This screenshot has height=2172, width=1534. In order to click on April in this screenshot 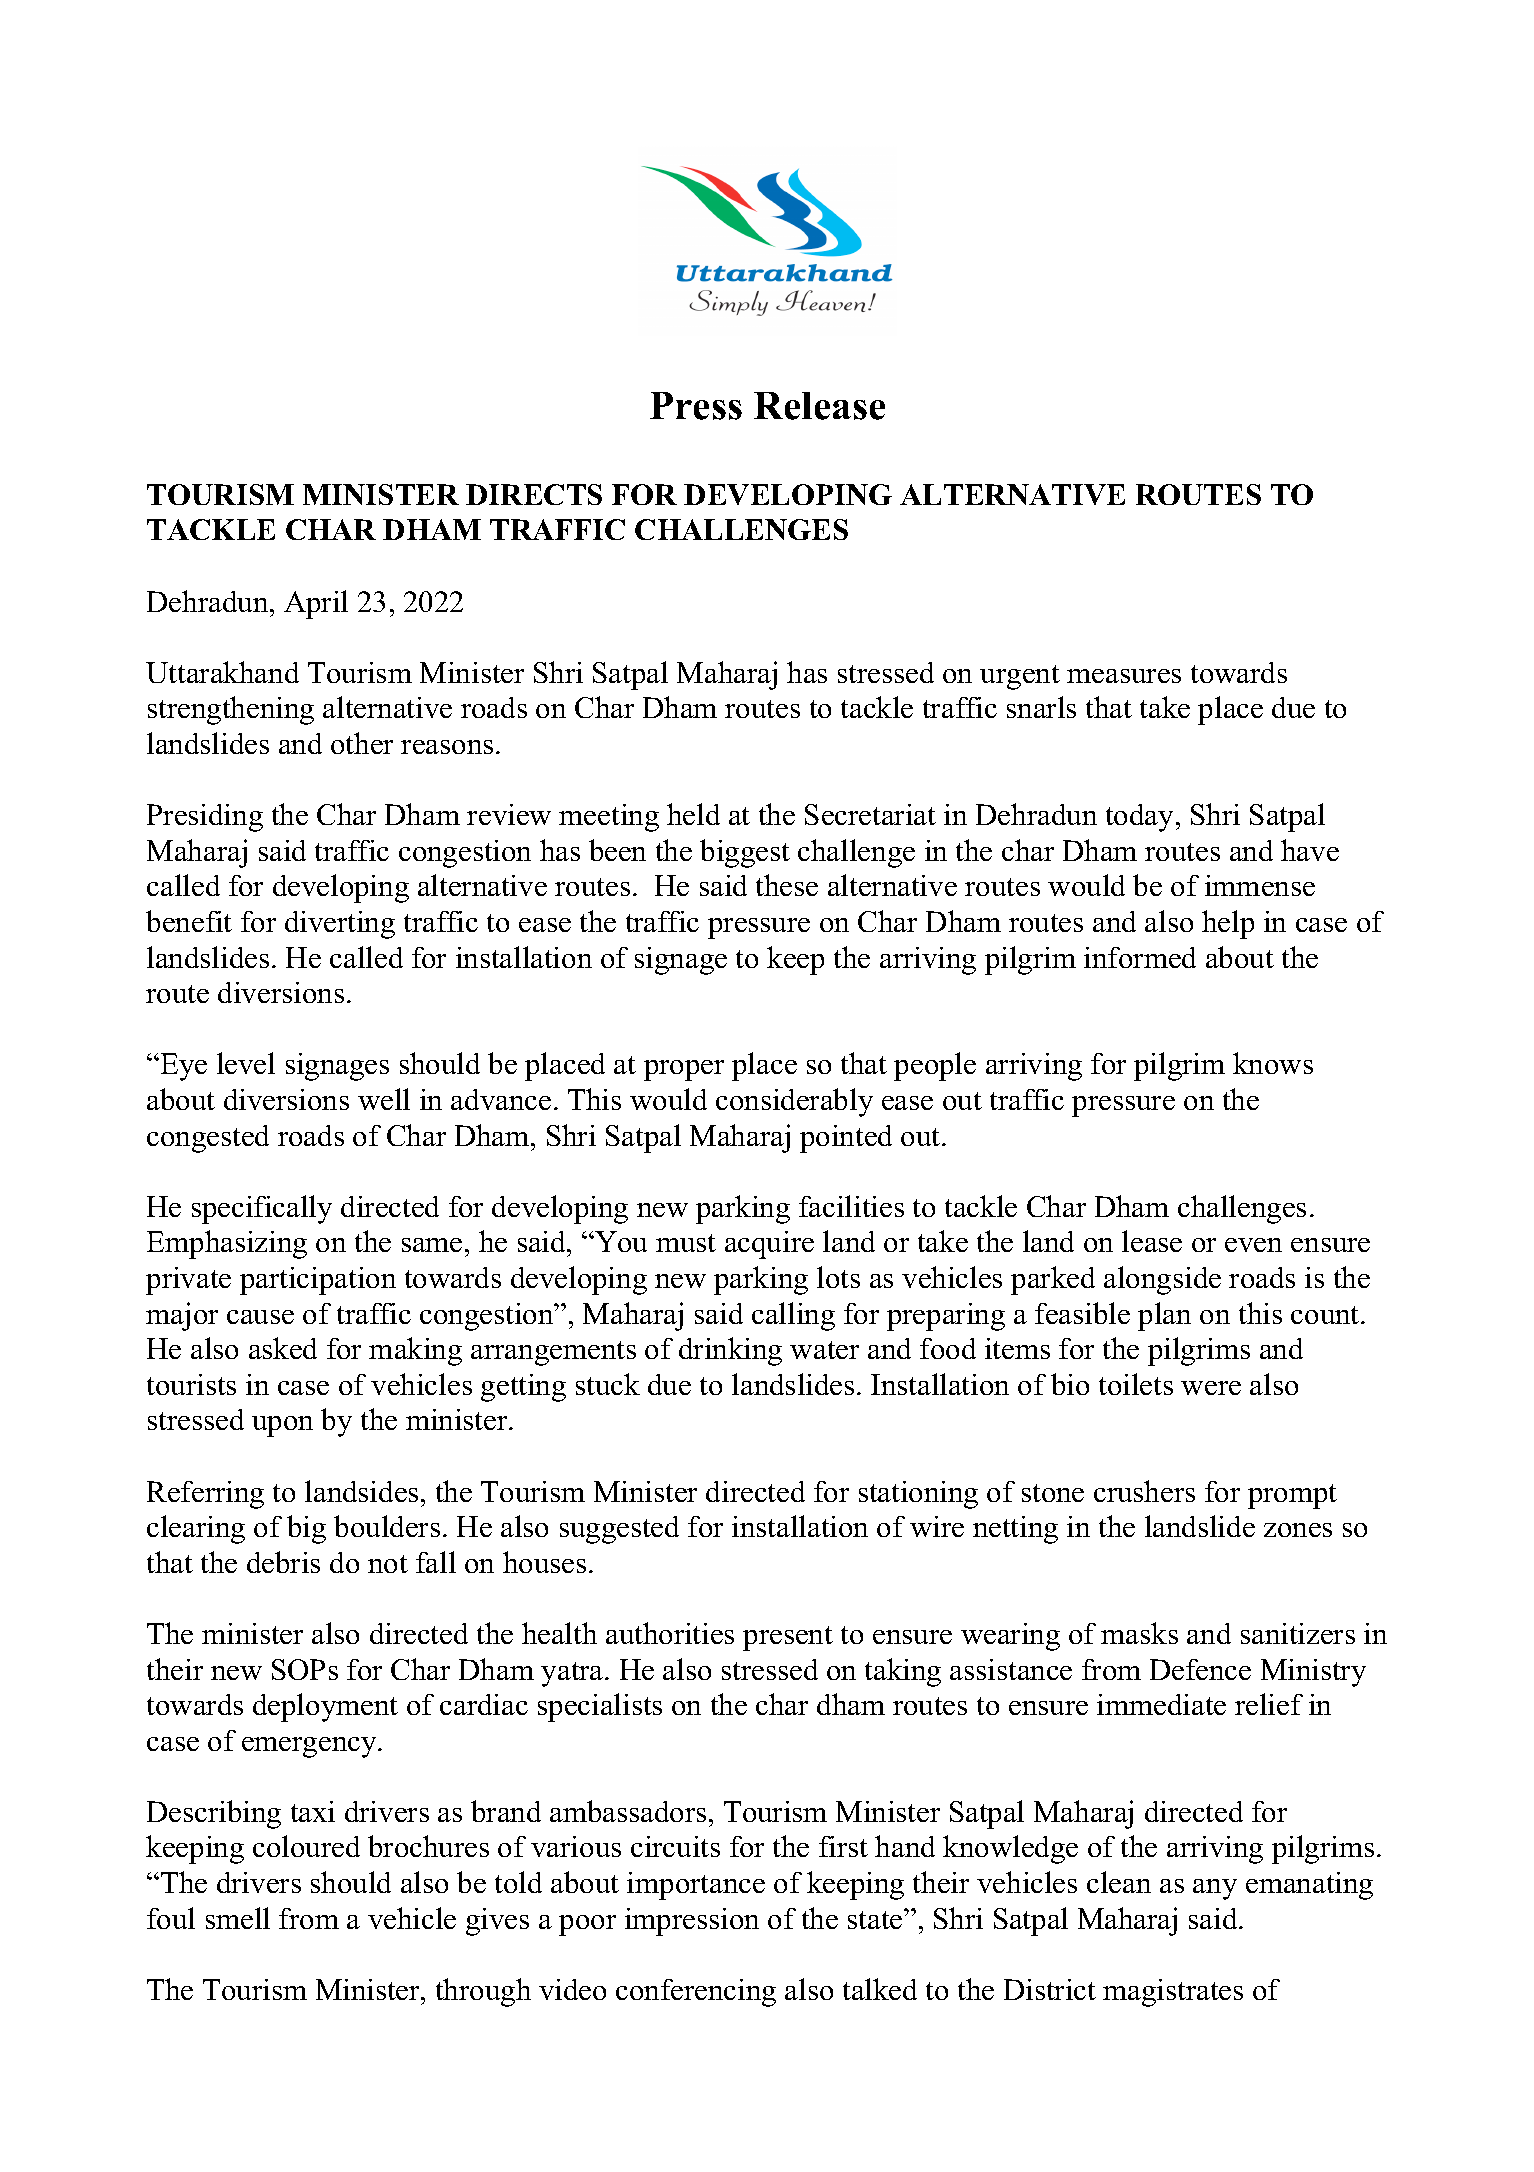, I will do `click(316, 604)`.
